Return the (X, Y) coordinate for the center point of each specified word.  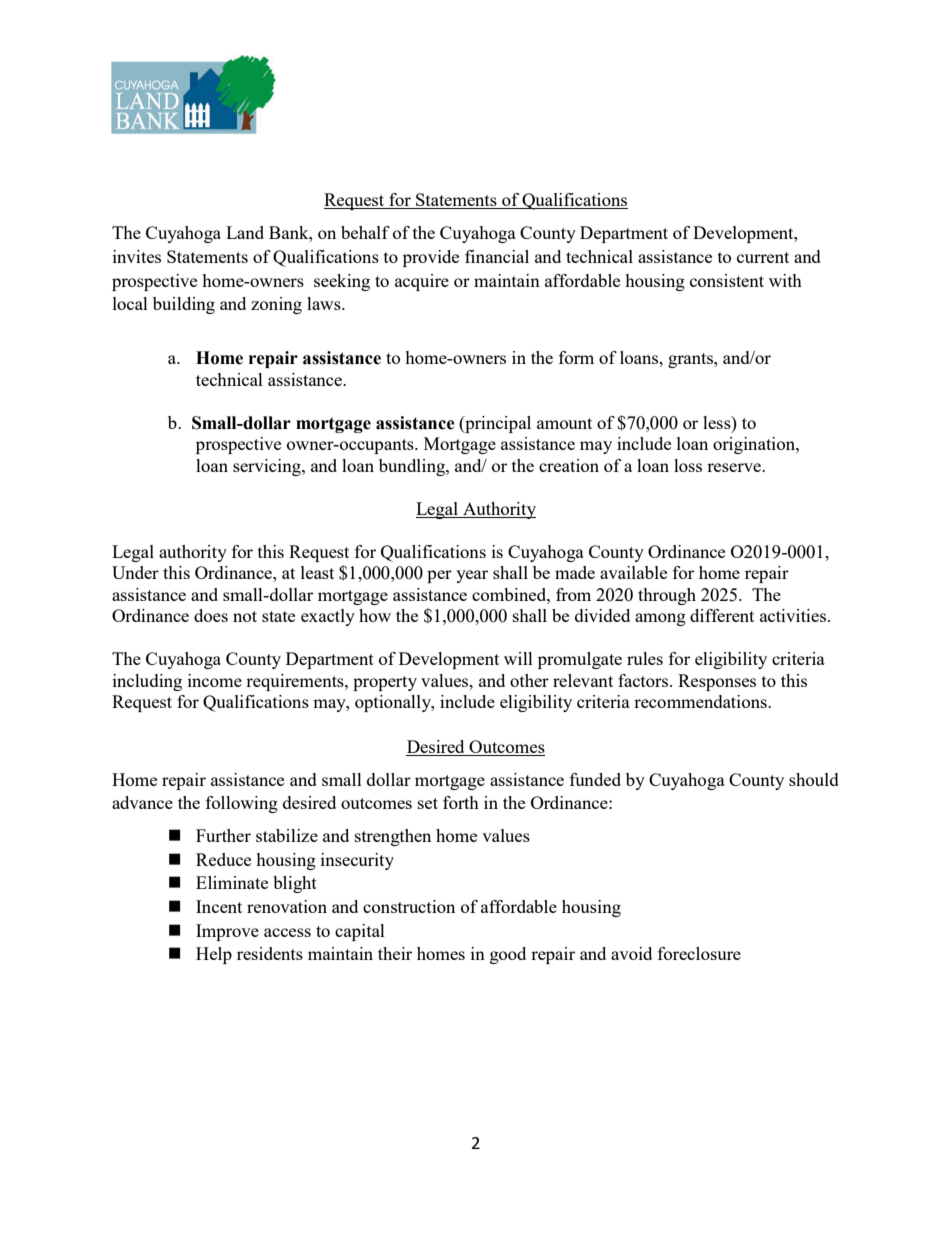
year (472, 576)
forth (461, 802)
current (763, 257)
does (211, 615)
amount (564, 423)
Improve (227, 932)
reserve (735, 467)
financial (497, 256)
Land (245, 232)
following (242, 804)
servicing (268, 467)
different (722, 615)
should (814, 779)
